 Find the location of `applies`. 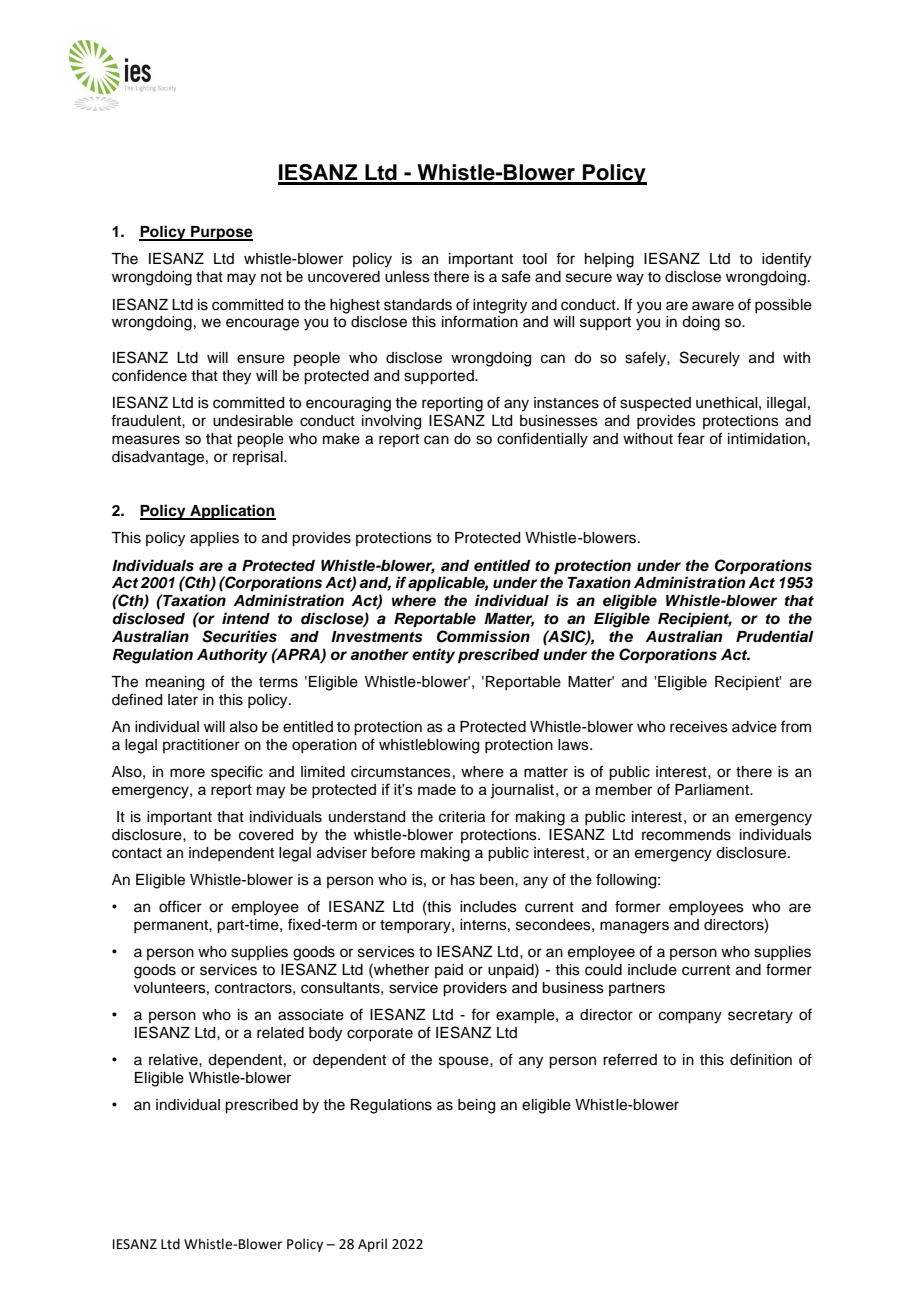

applies is located at coordinates (214, 539).
